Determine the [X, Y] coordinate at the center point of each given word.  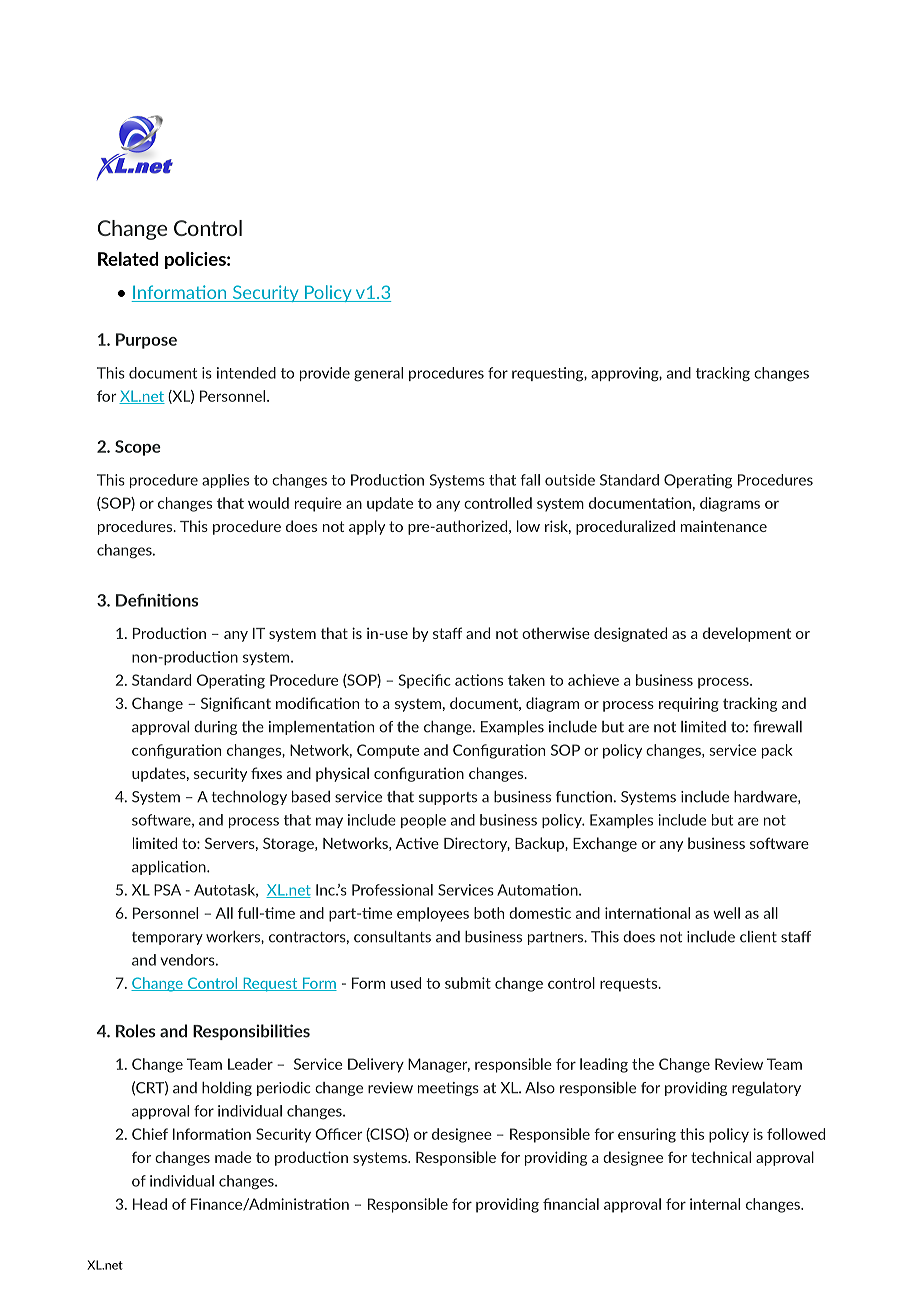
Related [128, 259]
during [215, 728]
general [378, 374]
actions [479, 680]
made [233, 1157]
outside [570, 480]
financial [571, 1204]
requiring [689, 705]
